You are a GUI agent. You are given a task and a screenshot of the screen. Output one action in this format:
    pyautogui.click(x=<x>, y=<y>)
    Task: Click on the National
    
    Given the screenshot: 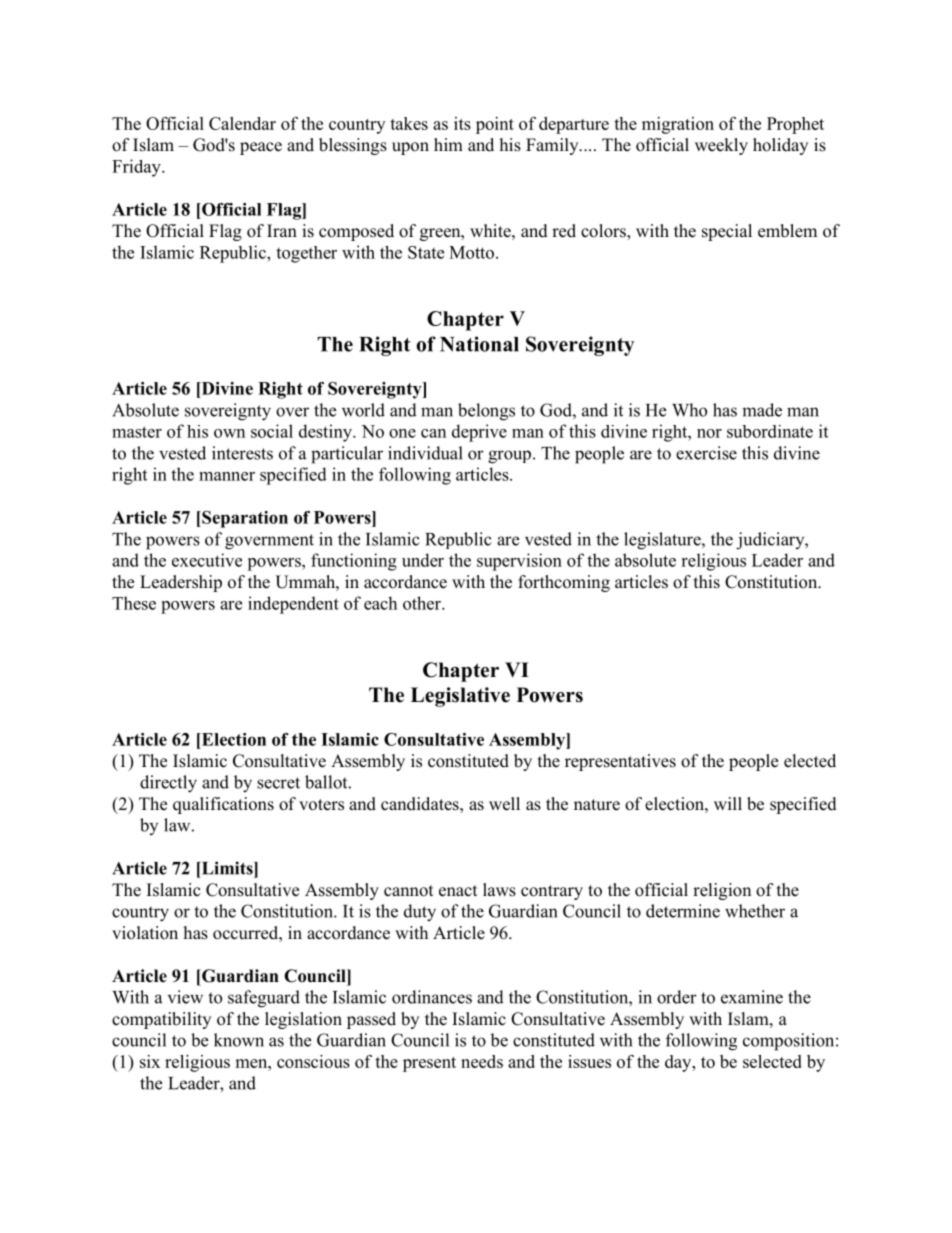 What is the action you would take?
    pyautogui.click(x=479, y=344)
